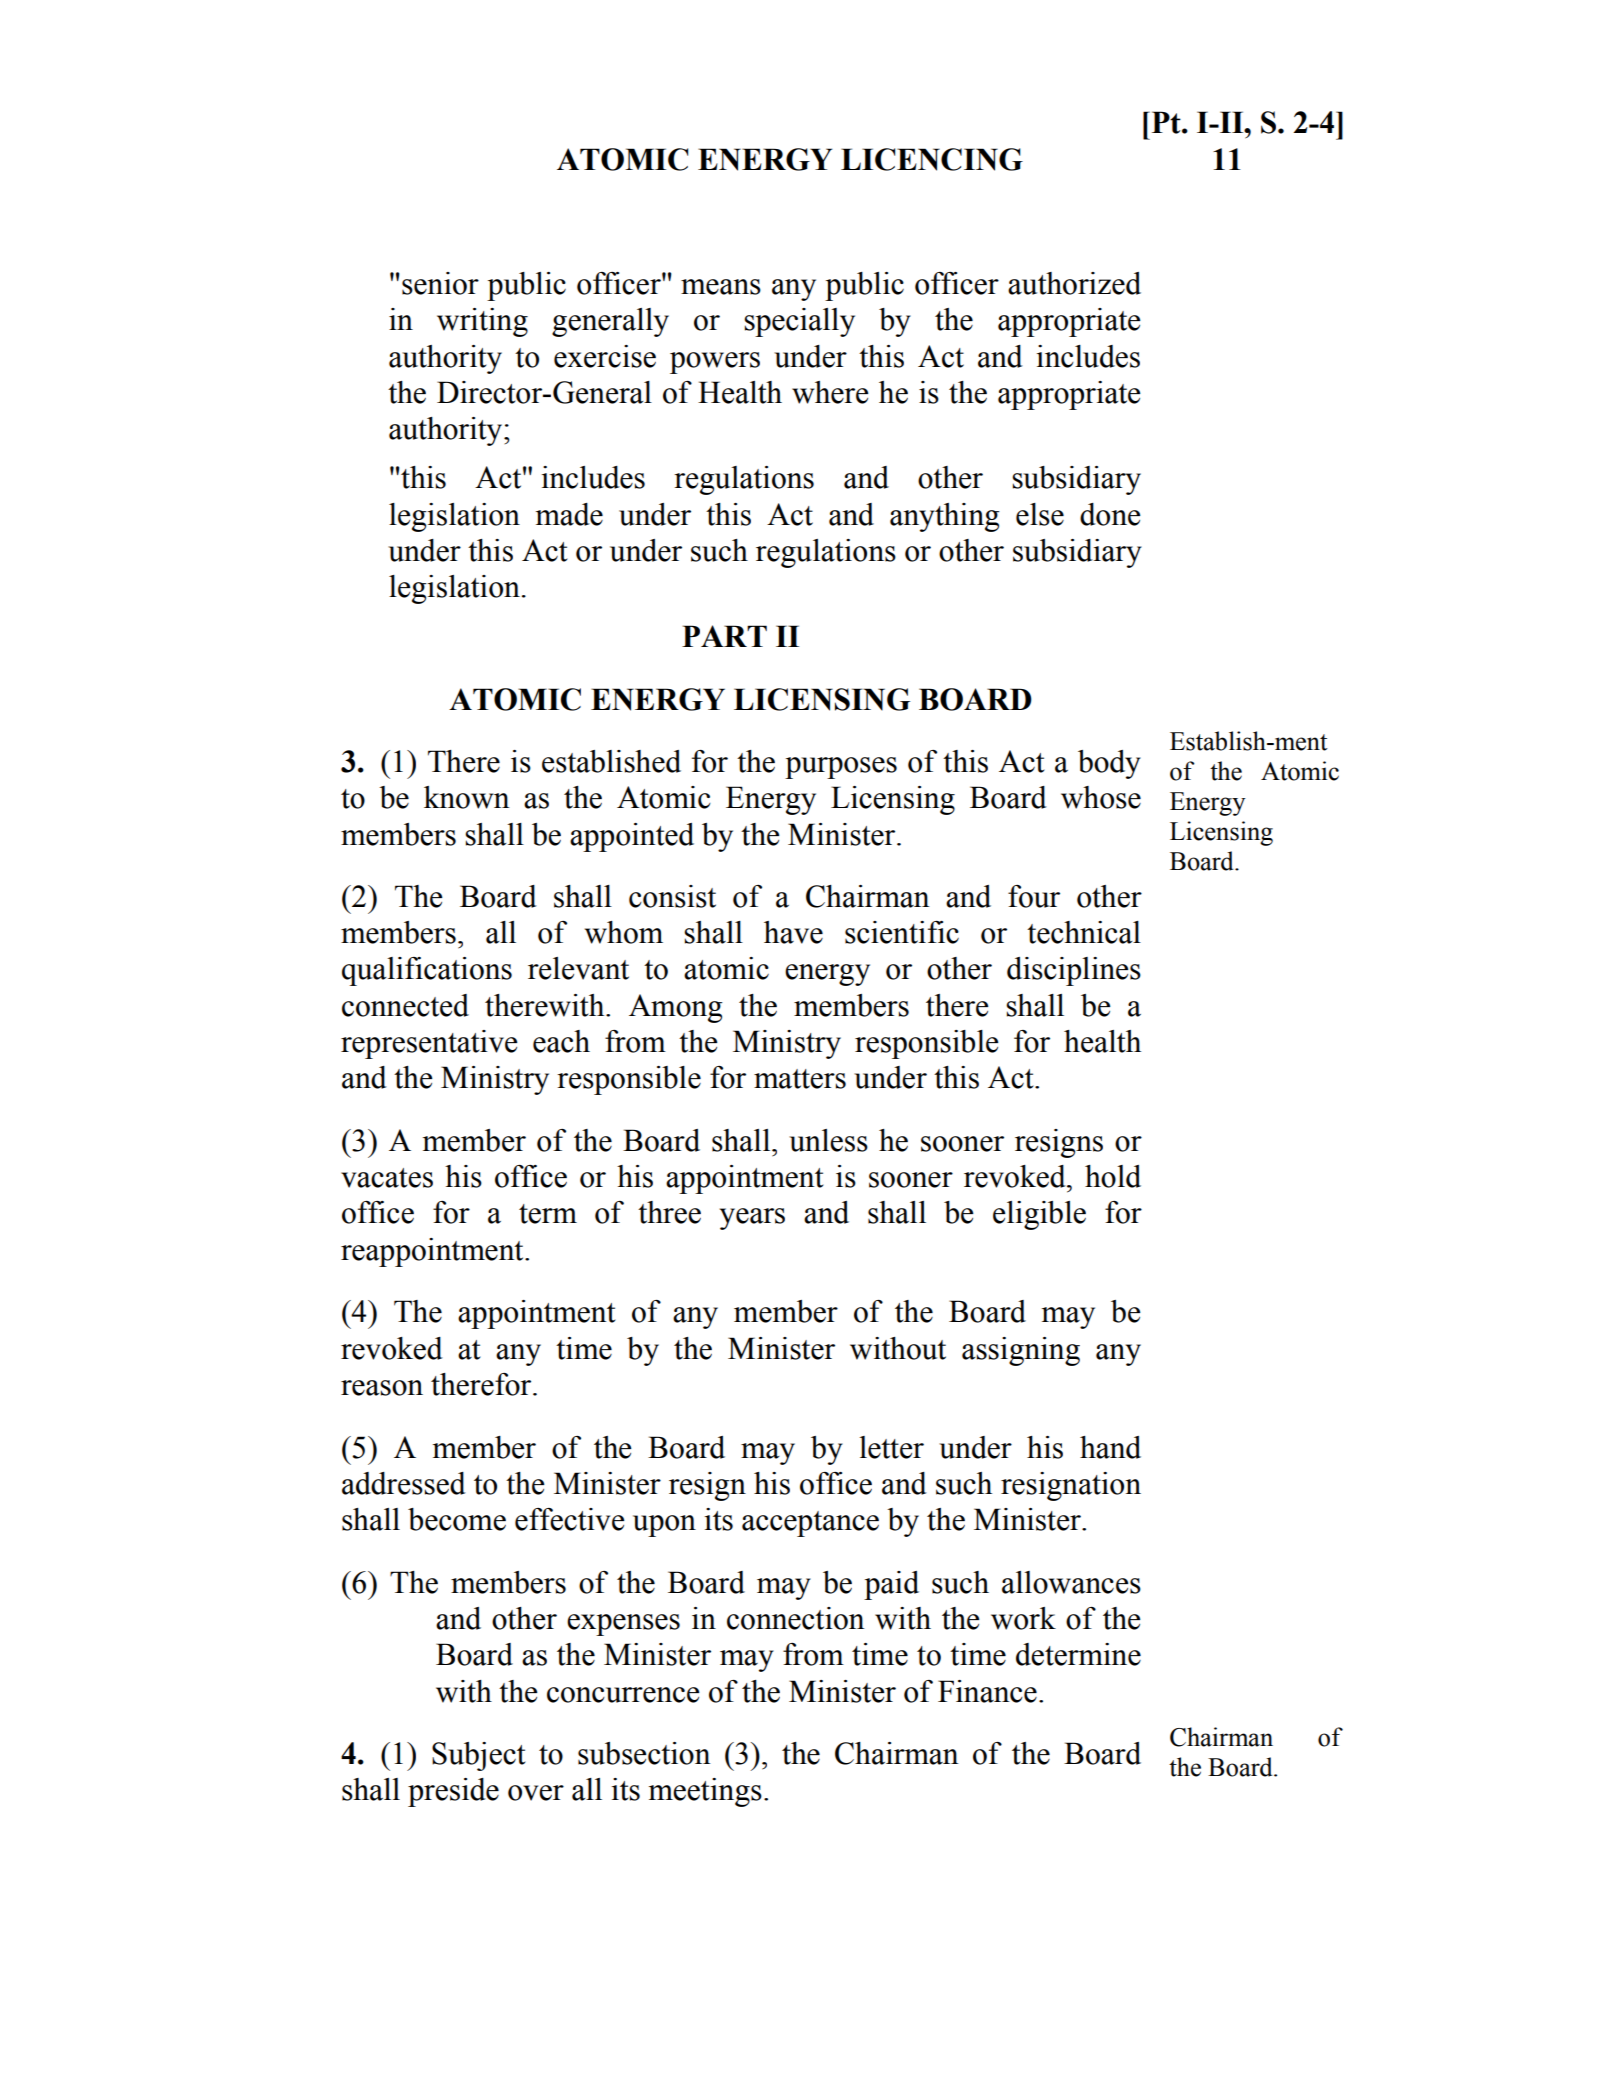 This screenshot has height=2082, width=1609. Describe the element at coordinates (1074, 283) in the screenshot. I see `authorized` at that location.
